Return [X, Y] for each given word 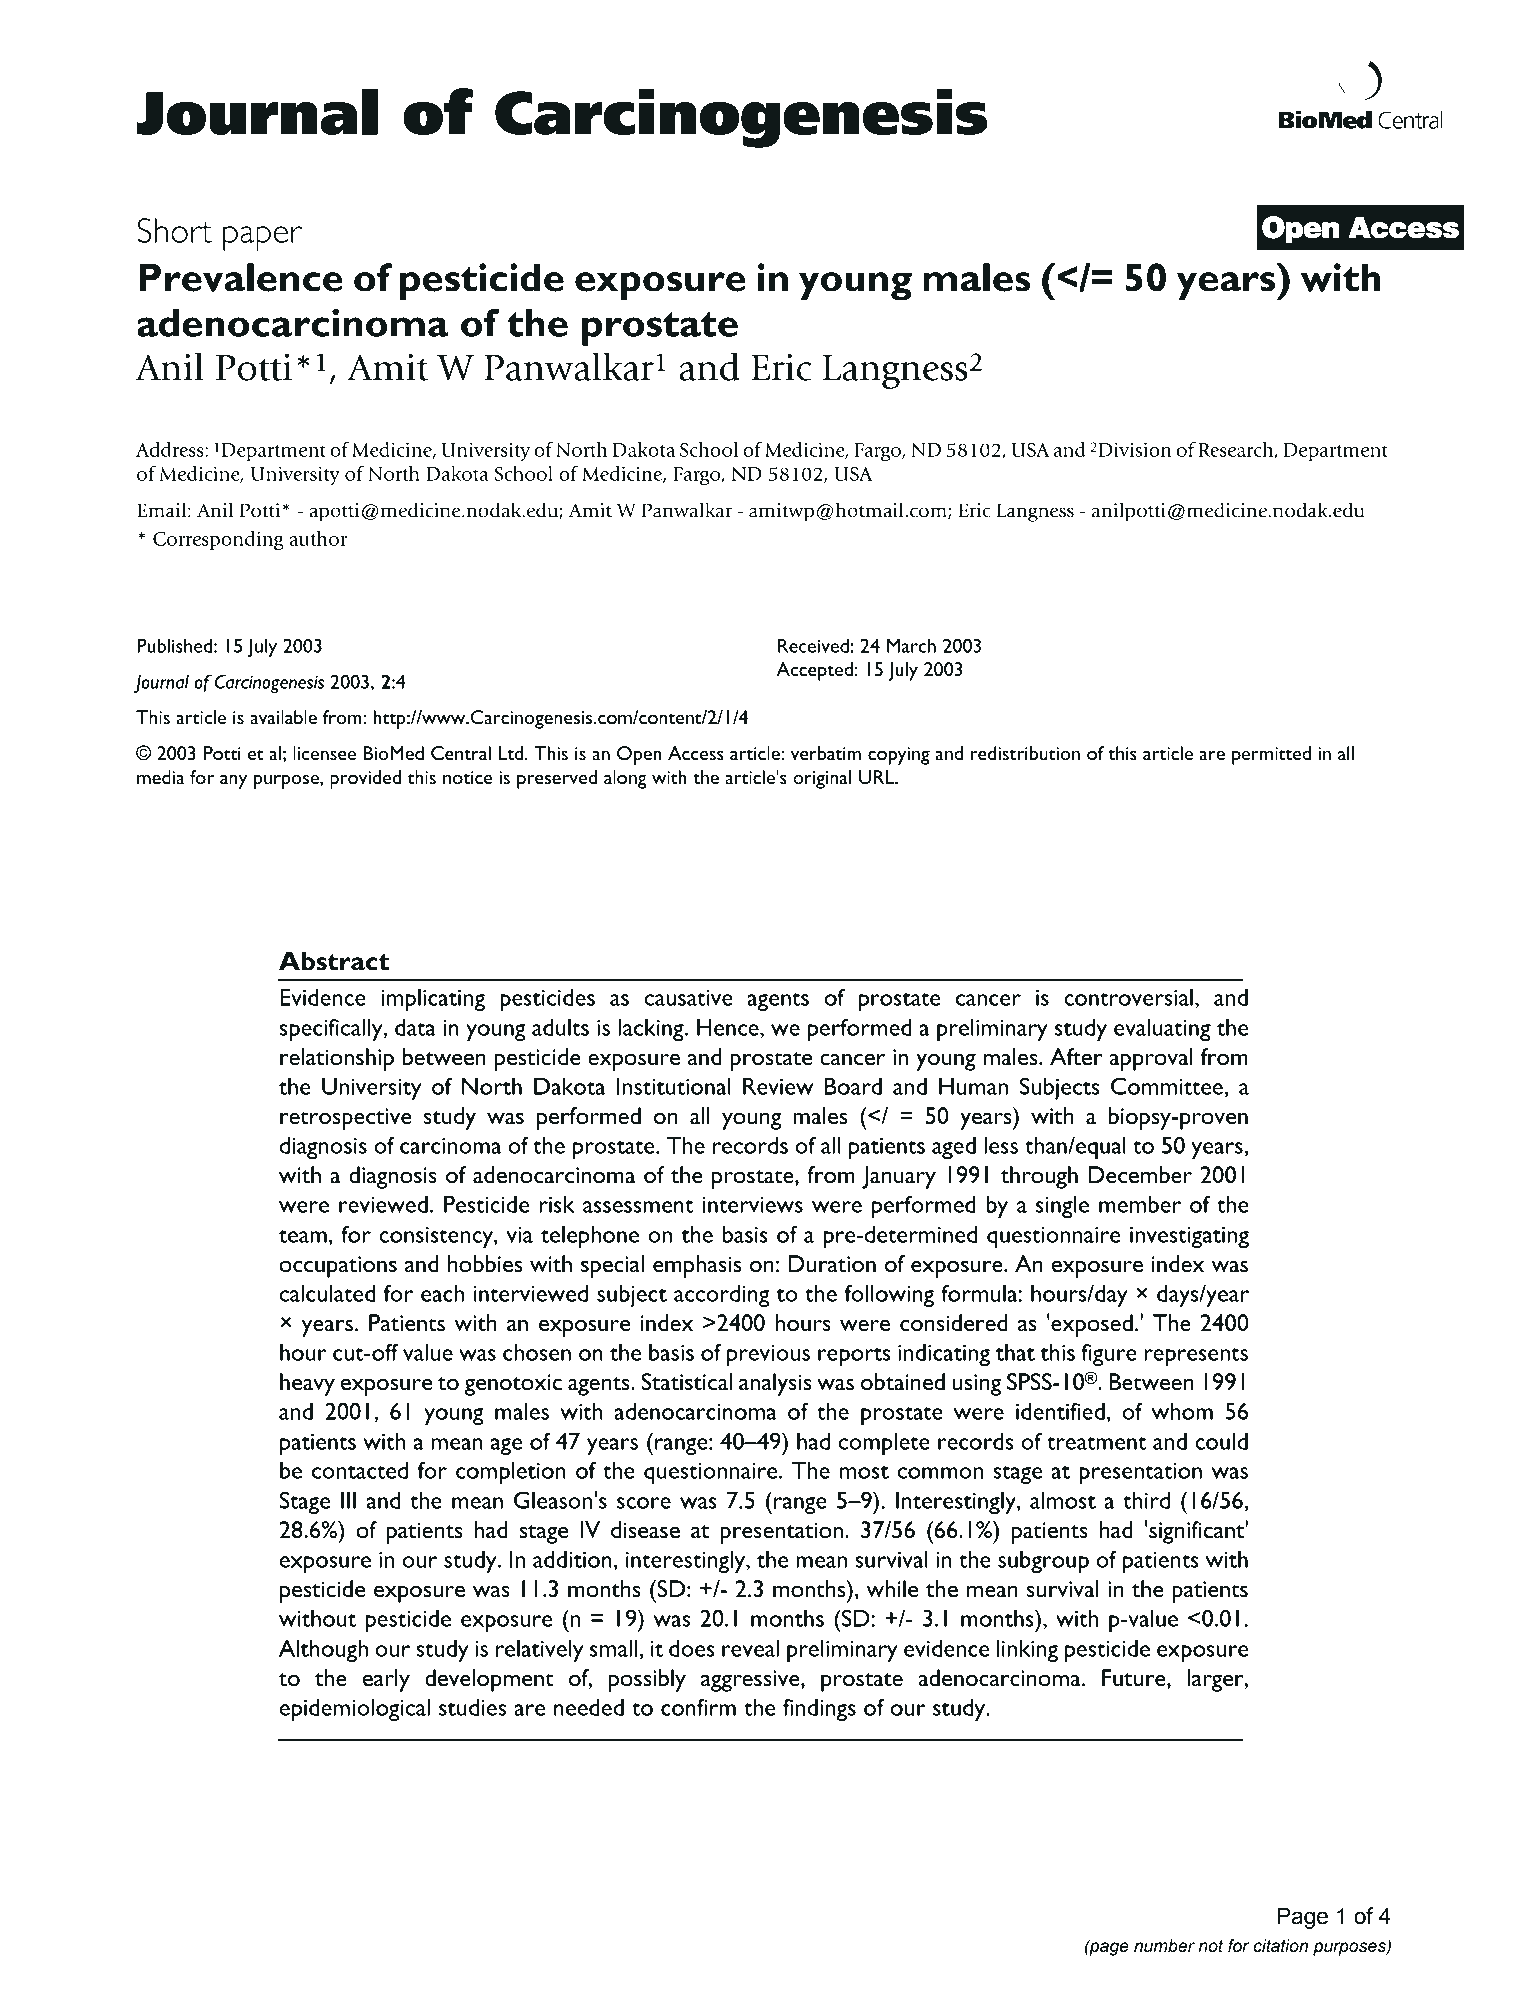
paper [262, 238]
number [1164, 1946]
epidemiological [355, 1709]
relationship [337, 1059]
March [911, 645]
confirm [698, 1707]
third [1146, 1500]
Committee [1167, 1086]
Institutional [674, 1086]
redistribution [1025, 753]
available [283, 717]
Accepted [814, 671]
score [644, 1503]
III [348, 1500]
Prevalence [241, 277]
